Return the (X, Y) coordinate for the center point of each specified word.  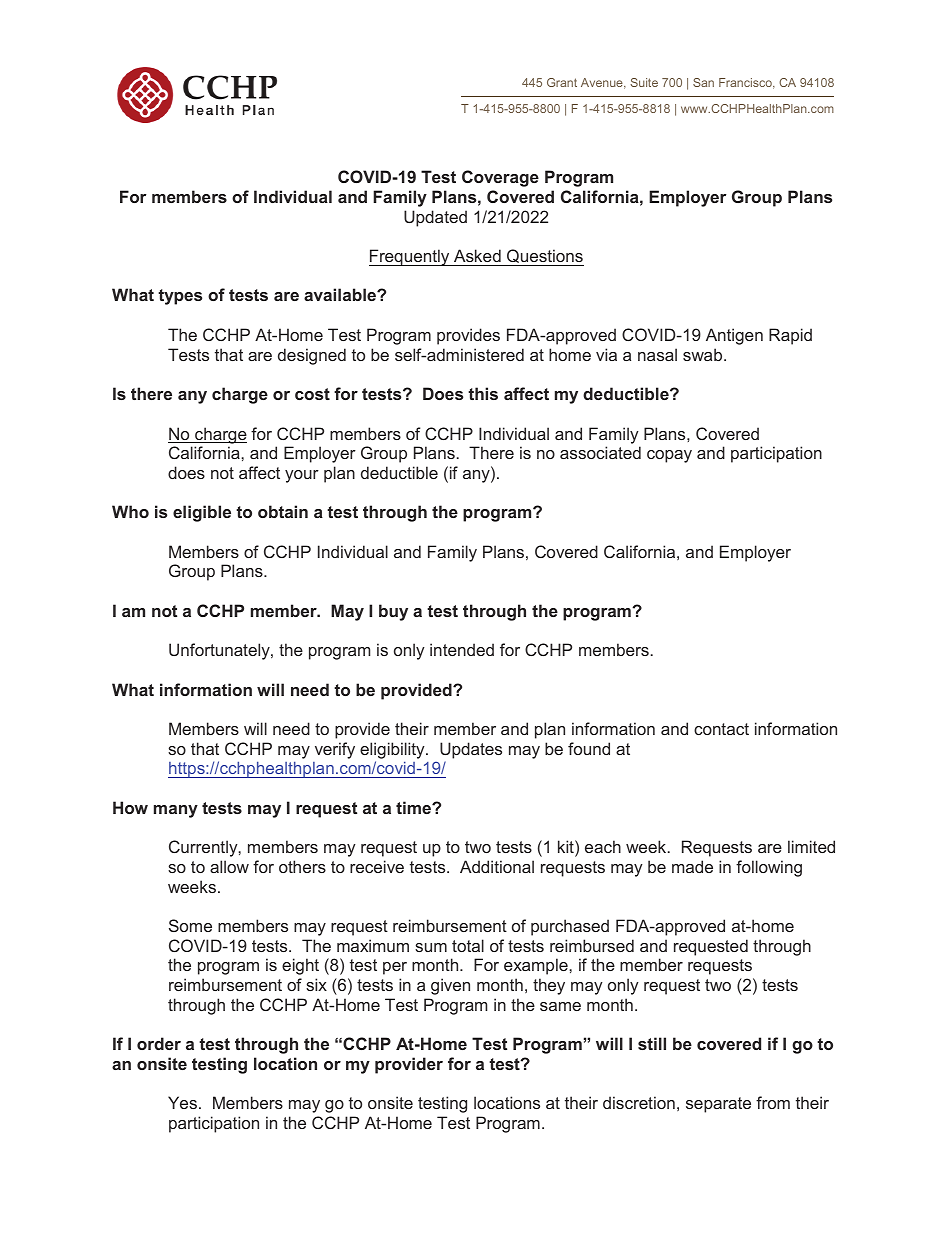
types (180, 297)
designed (312, 356)
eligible (202, 513)
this (483, 393)
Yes (182, 1102)
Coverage (500, 178)
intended (462, 649)
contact (721, 729)
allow (229, 866)
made (692, 866)
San (703, 82)
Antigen (734, 336)
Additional (497, 866)
